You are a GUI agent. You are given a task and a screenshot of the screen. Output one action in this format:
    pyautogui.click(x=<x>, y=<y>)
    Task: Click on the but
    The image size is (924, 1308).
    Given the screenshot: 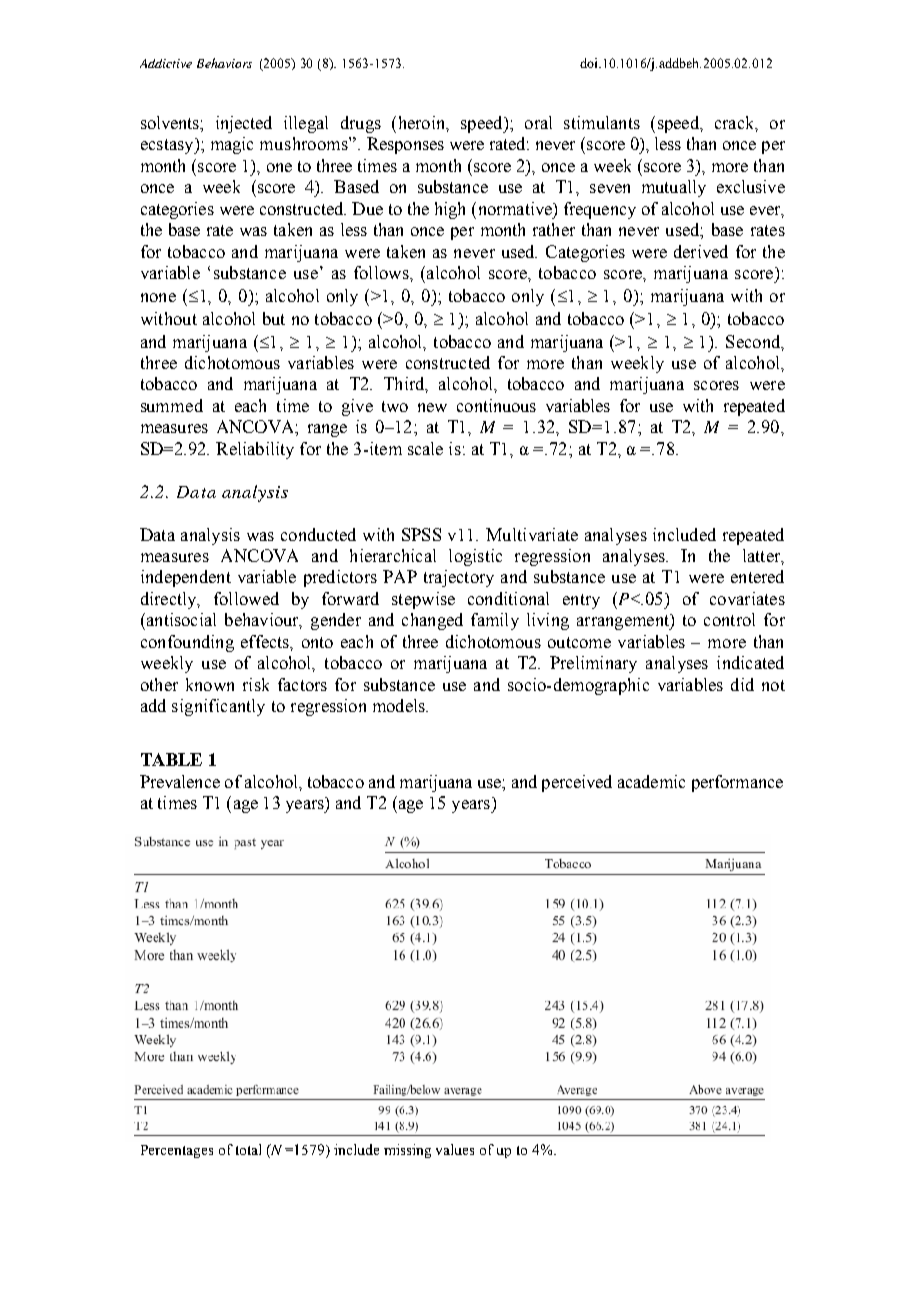 What is the action you would take?
    pyautogui.click(x=274, y=318)
